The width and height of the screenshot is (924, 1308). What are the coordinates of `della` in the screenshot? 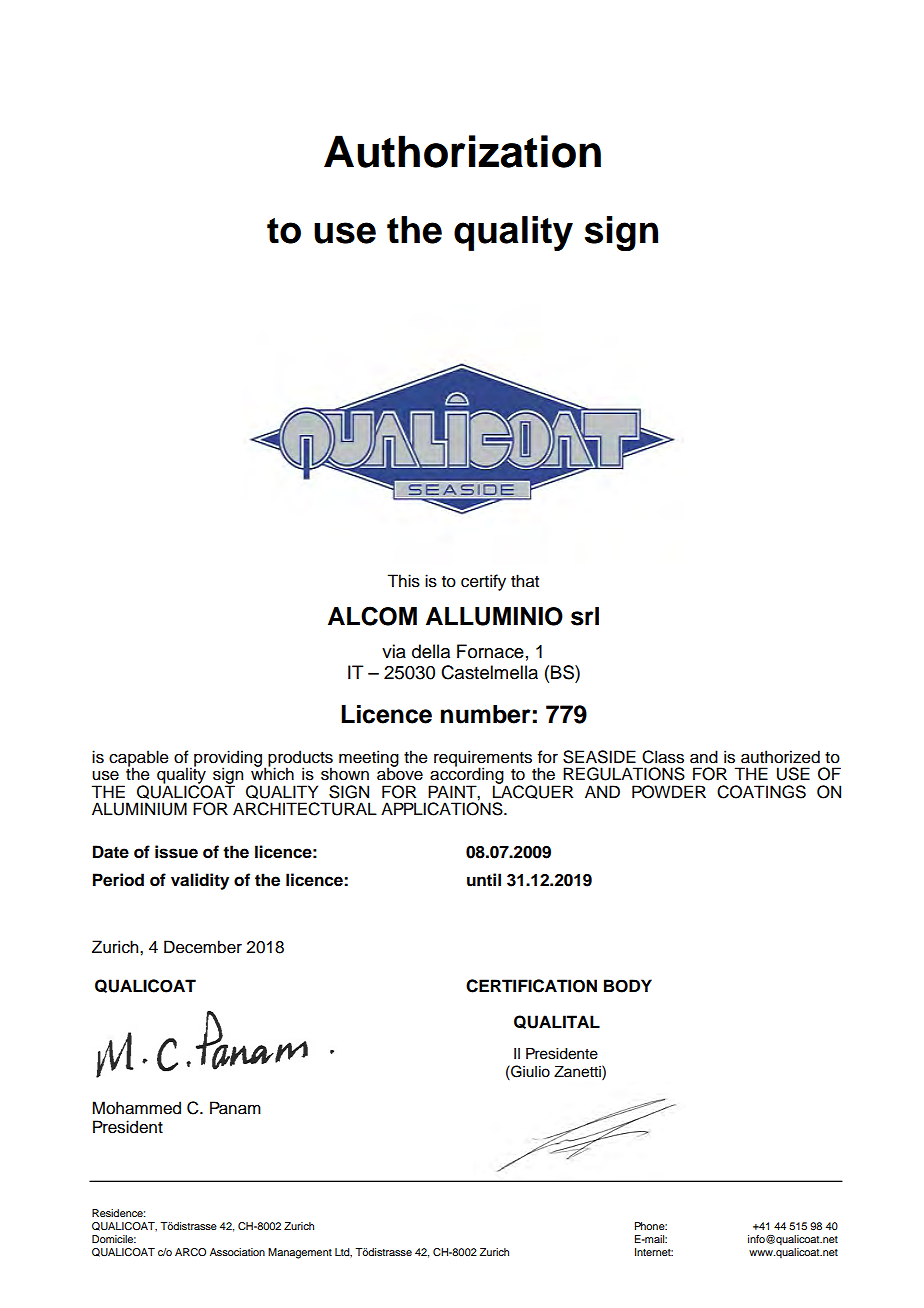 It's located at (431, 651).
